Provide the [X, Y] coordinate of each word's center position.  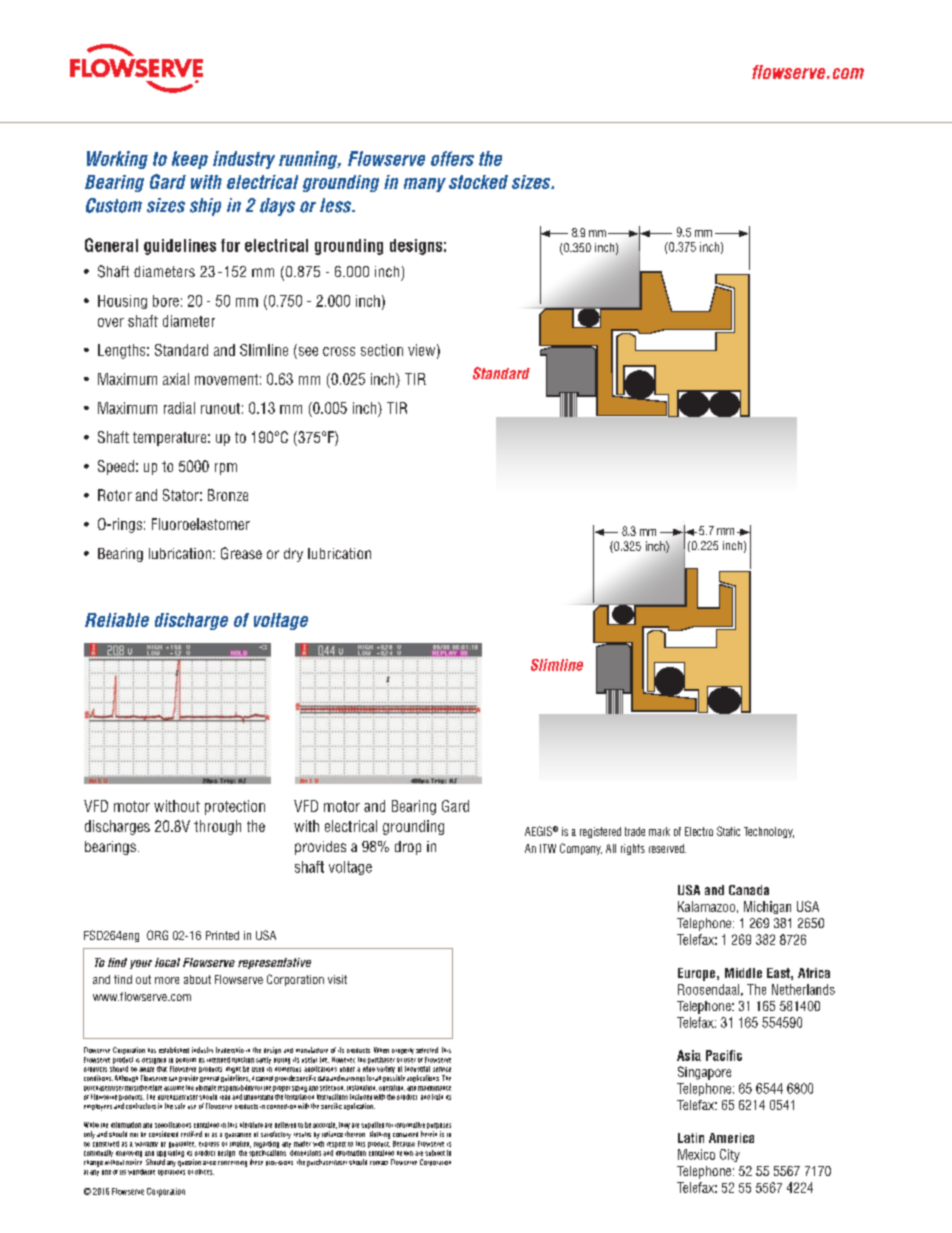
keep [190, 160]
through [217, 827]
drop [408, 848]
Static [728, 831]
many [425, 185]
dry [293, 555]
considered [163, 1134]
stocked [478, 182]
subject [435, 1153]
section [382, 350]
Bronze [228, 495]
